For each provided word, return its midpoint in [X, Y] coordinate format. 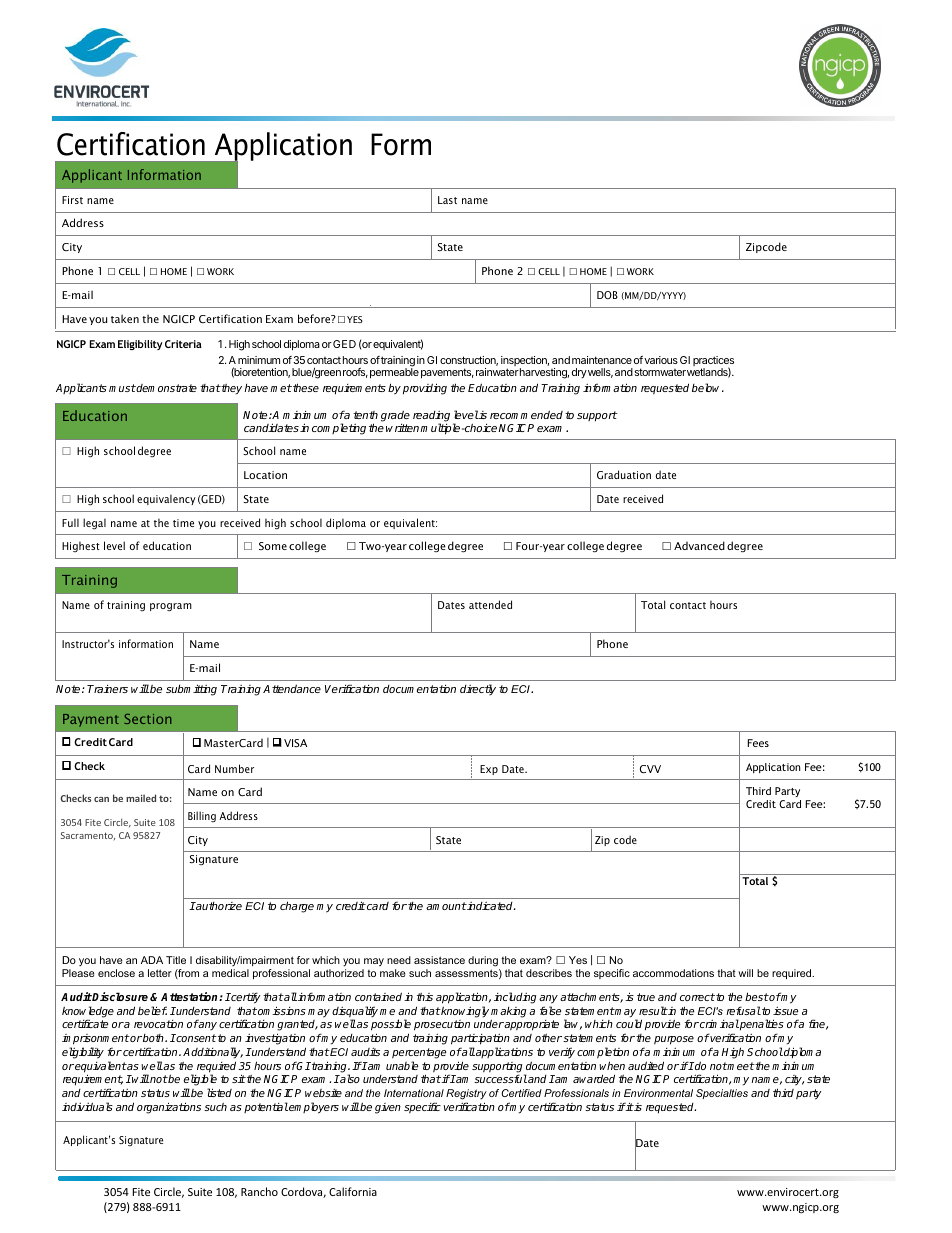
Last [447, 200]
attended [490, 604]
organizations [169, 1108]
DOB [607, 295]
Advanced [699, 545]
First [72, 200]
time [183, 523]
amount [446, 906]
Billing [202, 816]
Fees [758, 743]
